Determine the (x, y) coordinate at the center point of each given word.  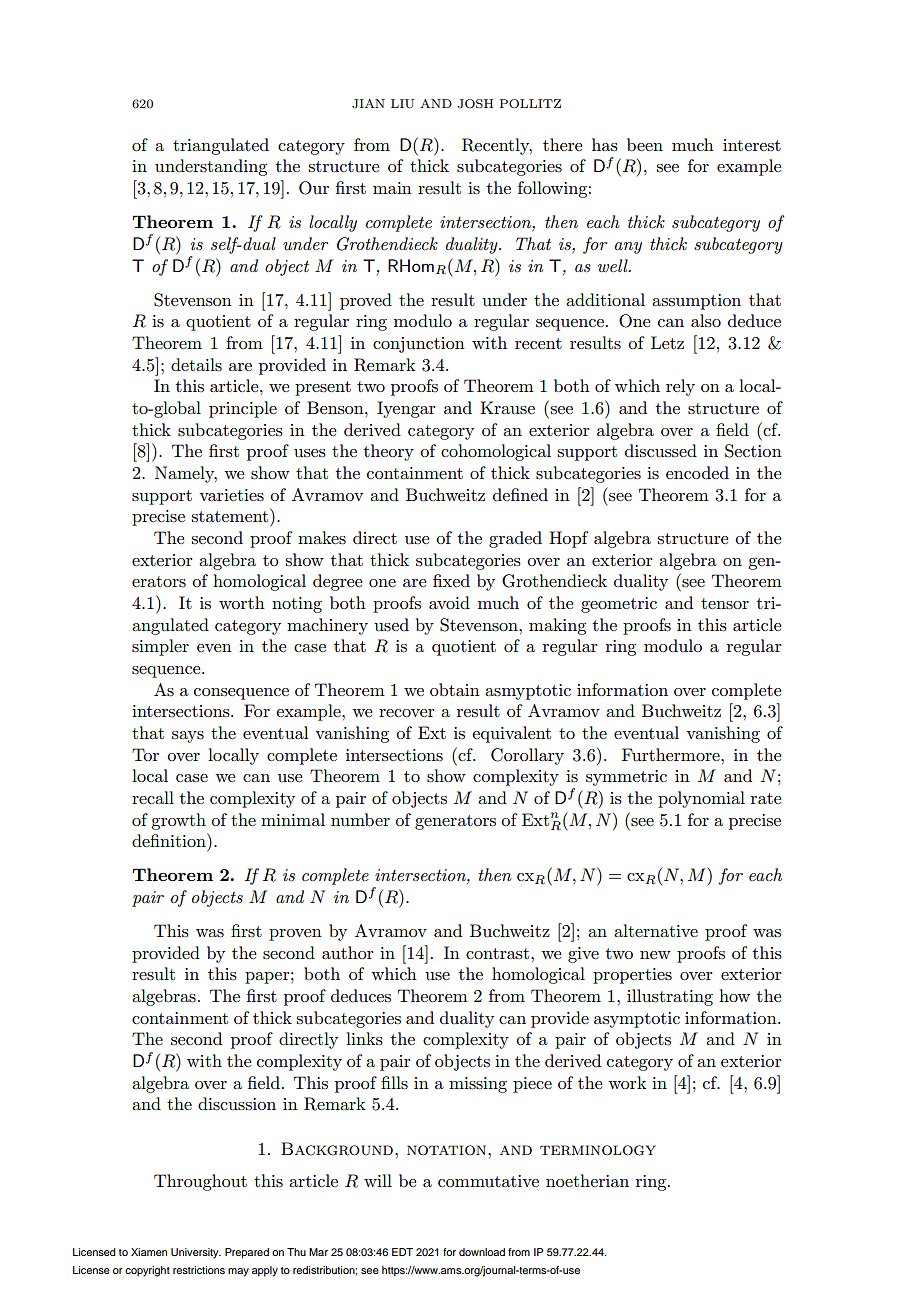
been (645, 144)
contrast (497, 954)
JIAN (368, 104)
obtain (455, 689)
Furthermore (672, 754)
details (196, 365)
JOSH (475, 104)
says (188, 737)
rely (680, 387)
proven (295, 935)
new (655, 955)
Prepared (247, 1253)
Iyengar (406, 409)
